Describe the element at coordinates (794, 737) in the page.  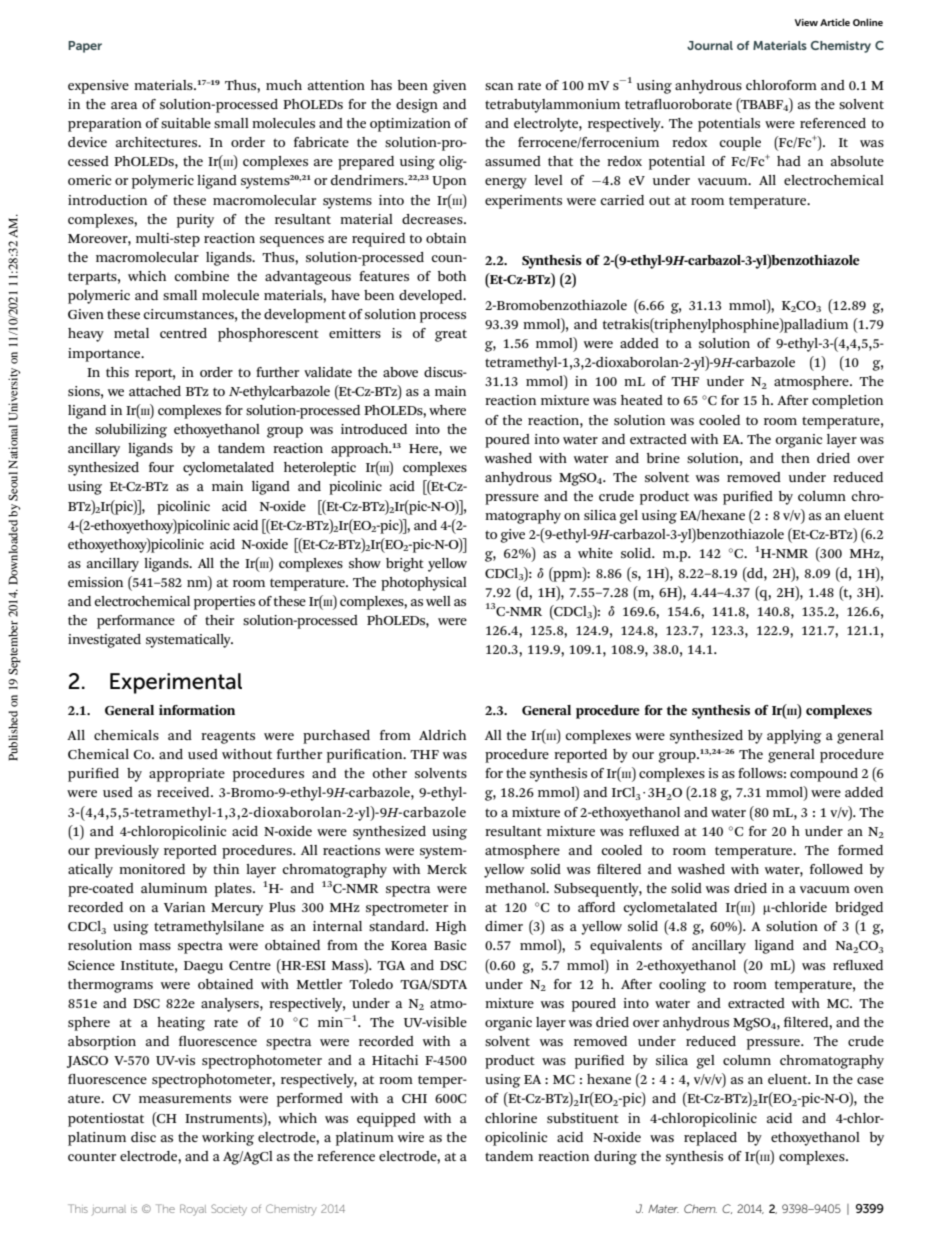
I see `applying` at that location.
